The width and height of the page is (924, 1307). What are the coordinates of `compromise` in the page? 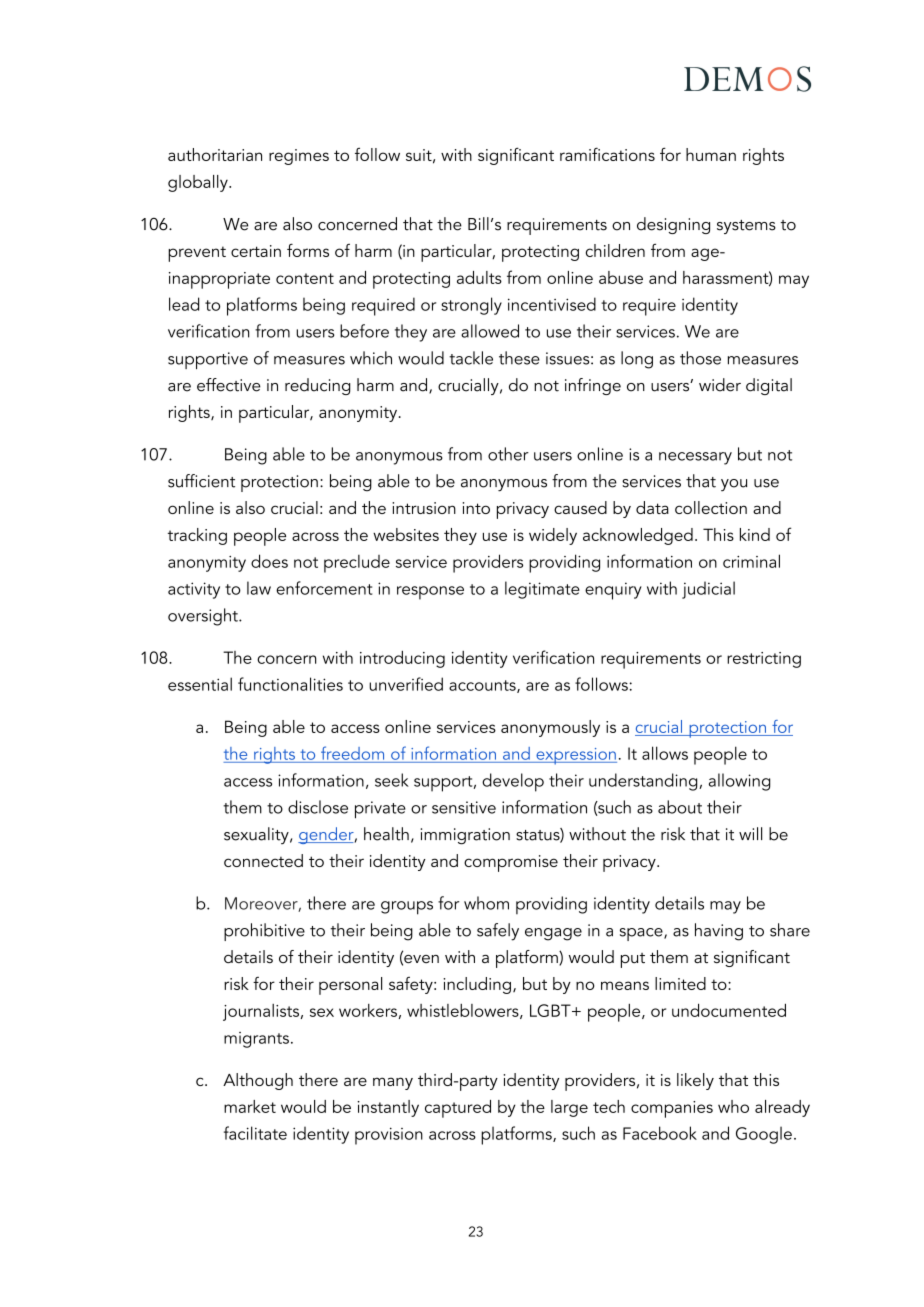 It's located at (511, 863).
